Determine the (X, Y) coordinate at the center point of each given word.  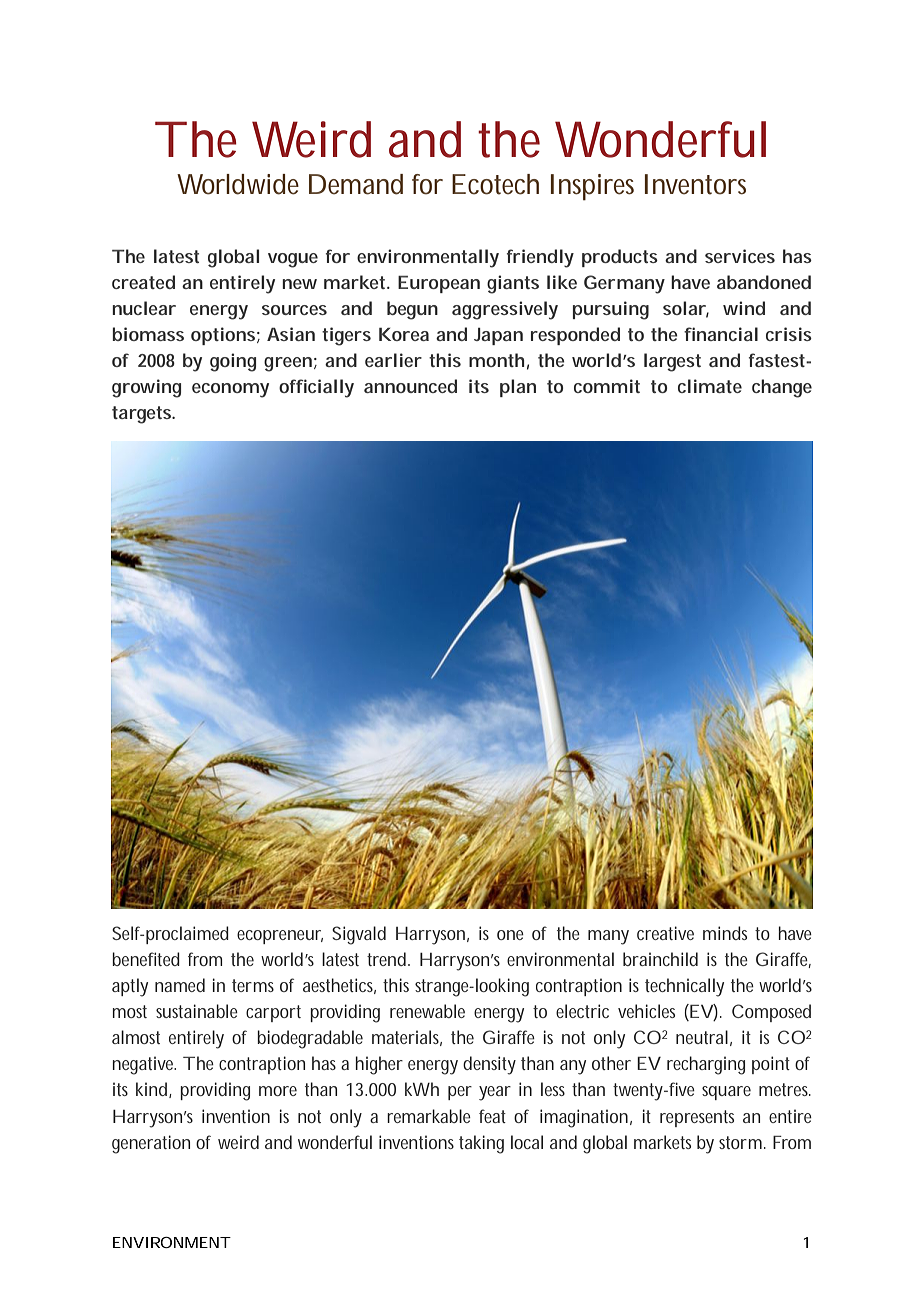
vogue (293, 260)
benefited (146, 959)
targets (143, 415)
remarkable (429, 1116)
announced (410, 386)
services (740, 256)
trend (388, 959)
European (439, 284)
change (782, 388)
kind (153, 1090)
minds (725, 933)
